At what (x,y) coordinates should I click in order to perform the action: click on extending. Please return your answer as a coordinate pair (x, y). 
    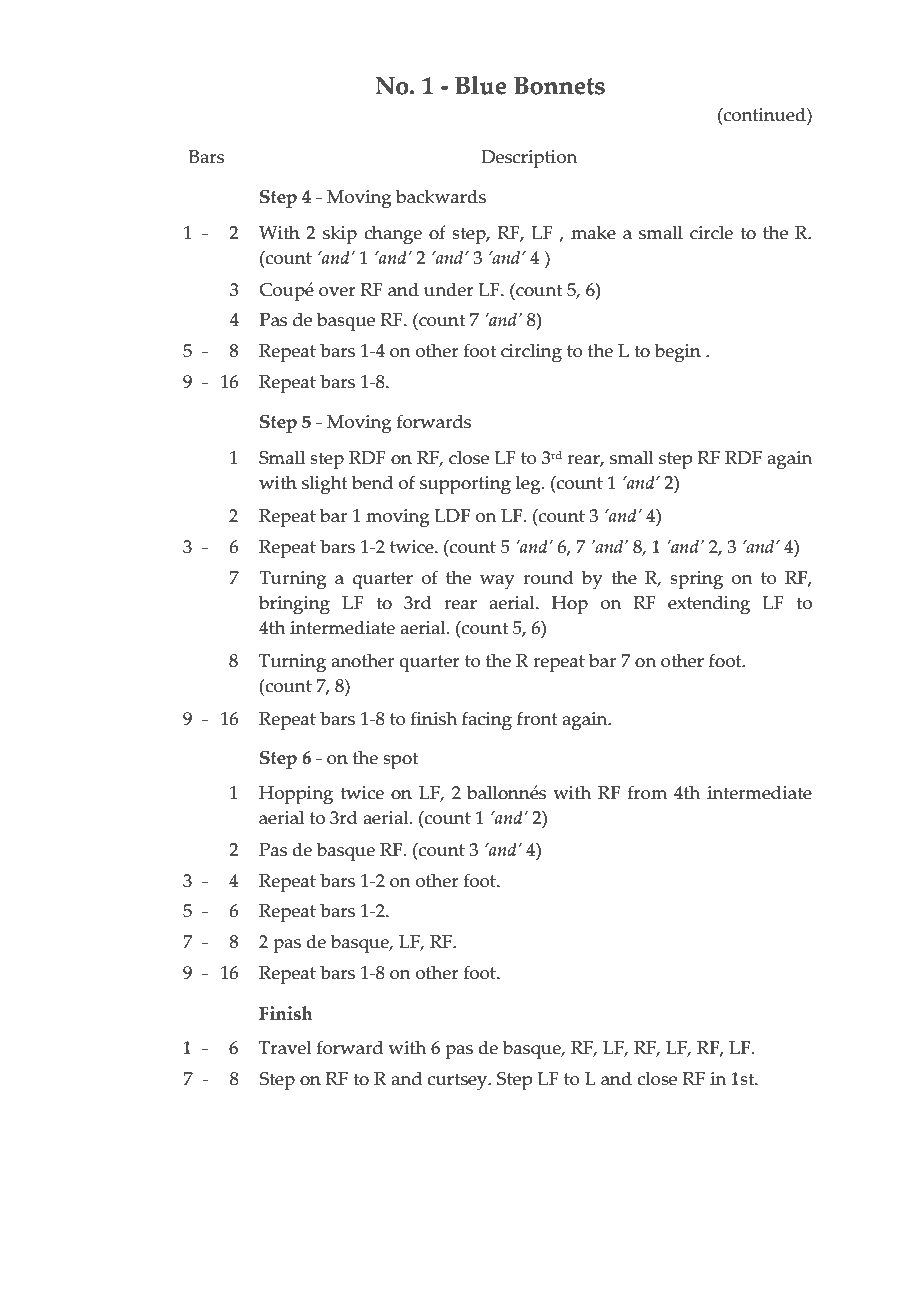
    Looking at the image, I should click on (709, 605).
